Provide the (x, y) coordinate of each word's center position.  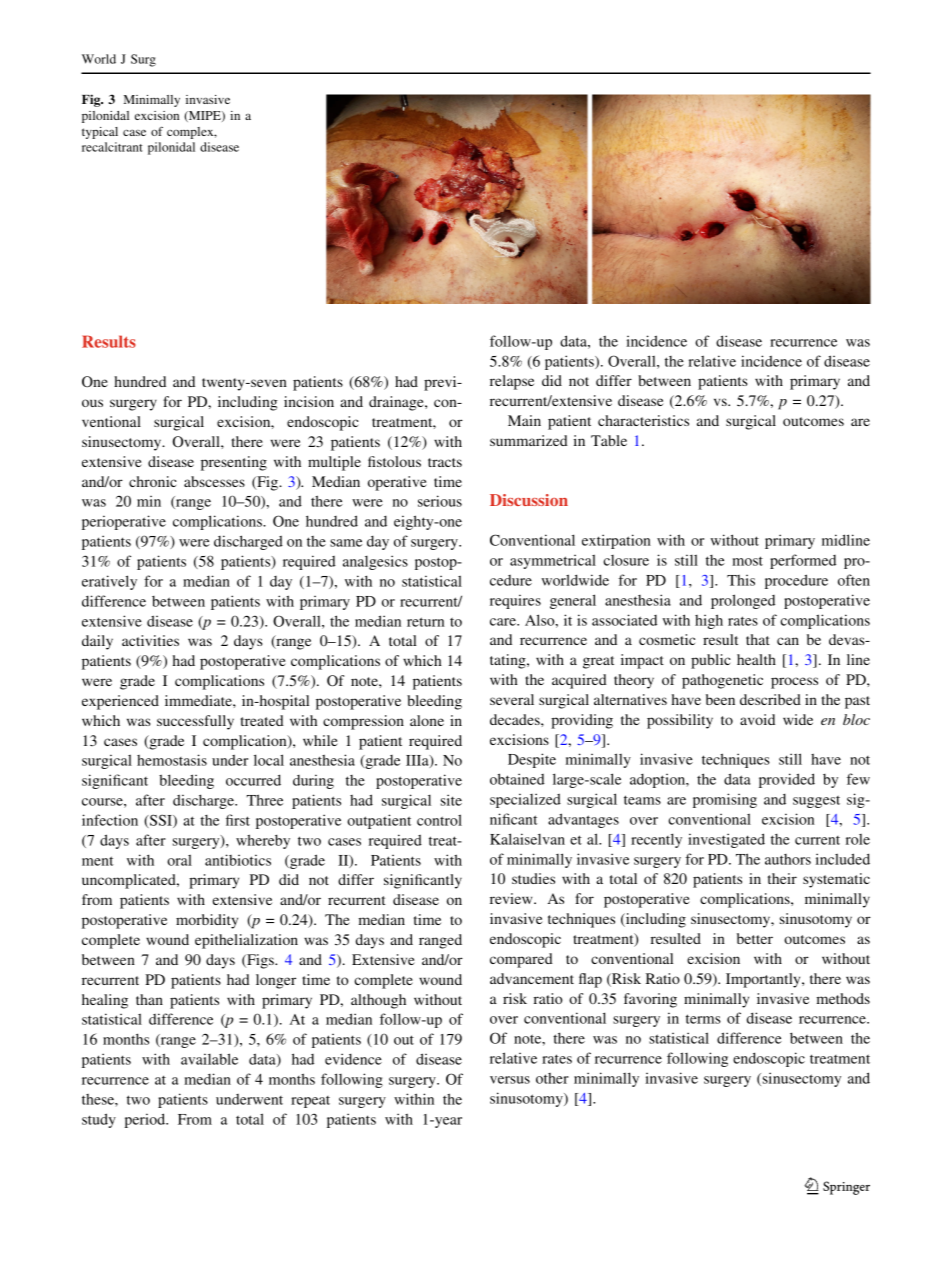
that (758, 639)
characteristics (643, 420)
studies (533, 878)
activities (150, 640)
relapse (512, 382)
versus (510, 1080)
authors (788, 859)
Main (524, 420)
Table (609, 440)
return (425, 622)
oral (179, 860)
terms (703, 1019)
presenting (234, 463)
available (209, 1059)
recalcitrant (112, 147)
